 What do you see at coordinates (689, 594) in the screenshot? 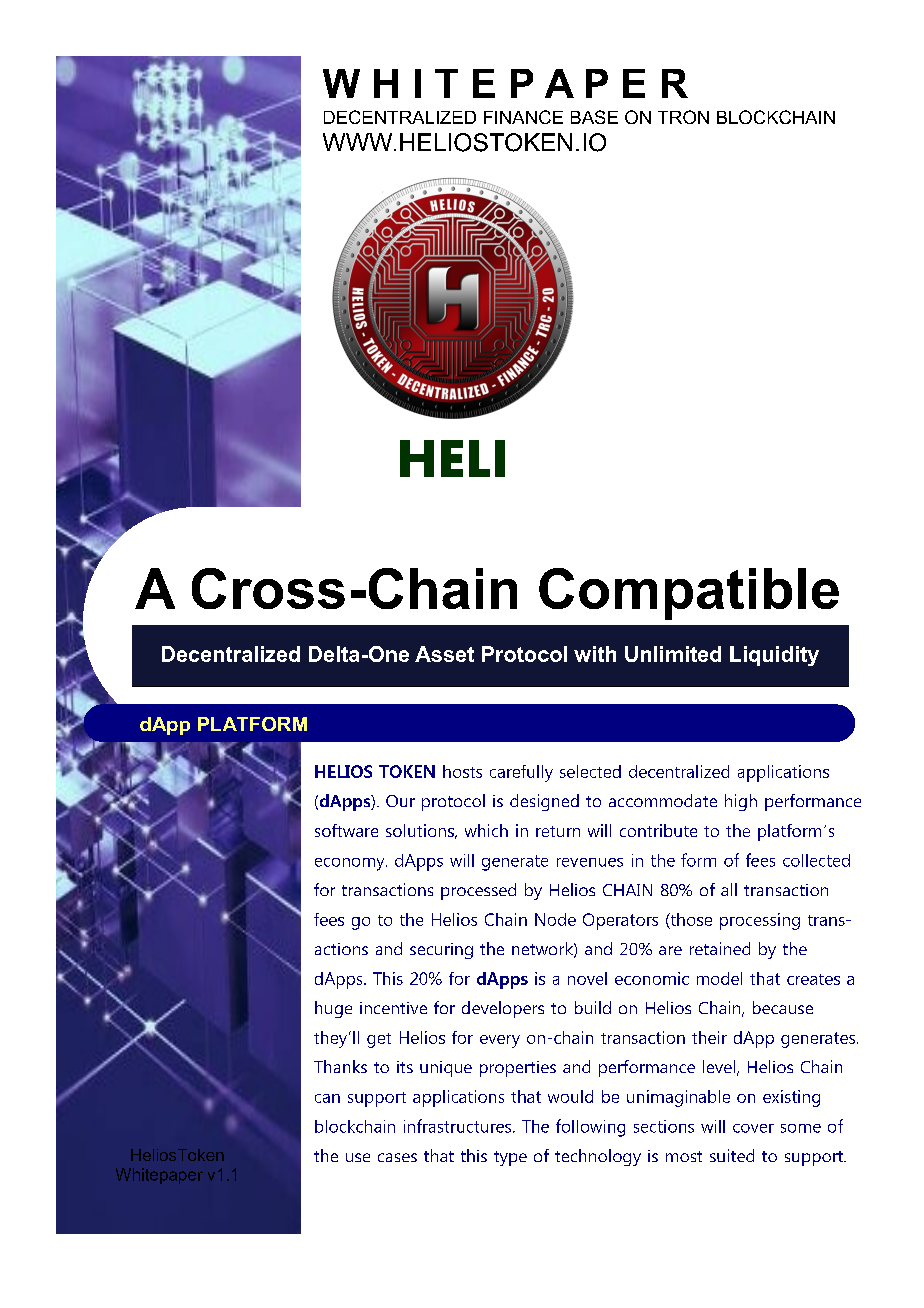
I see `Compatible` at bounding box center [689, 594].
